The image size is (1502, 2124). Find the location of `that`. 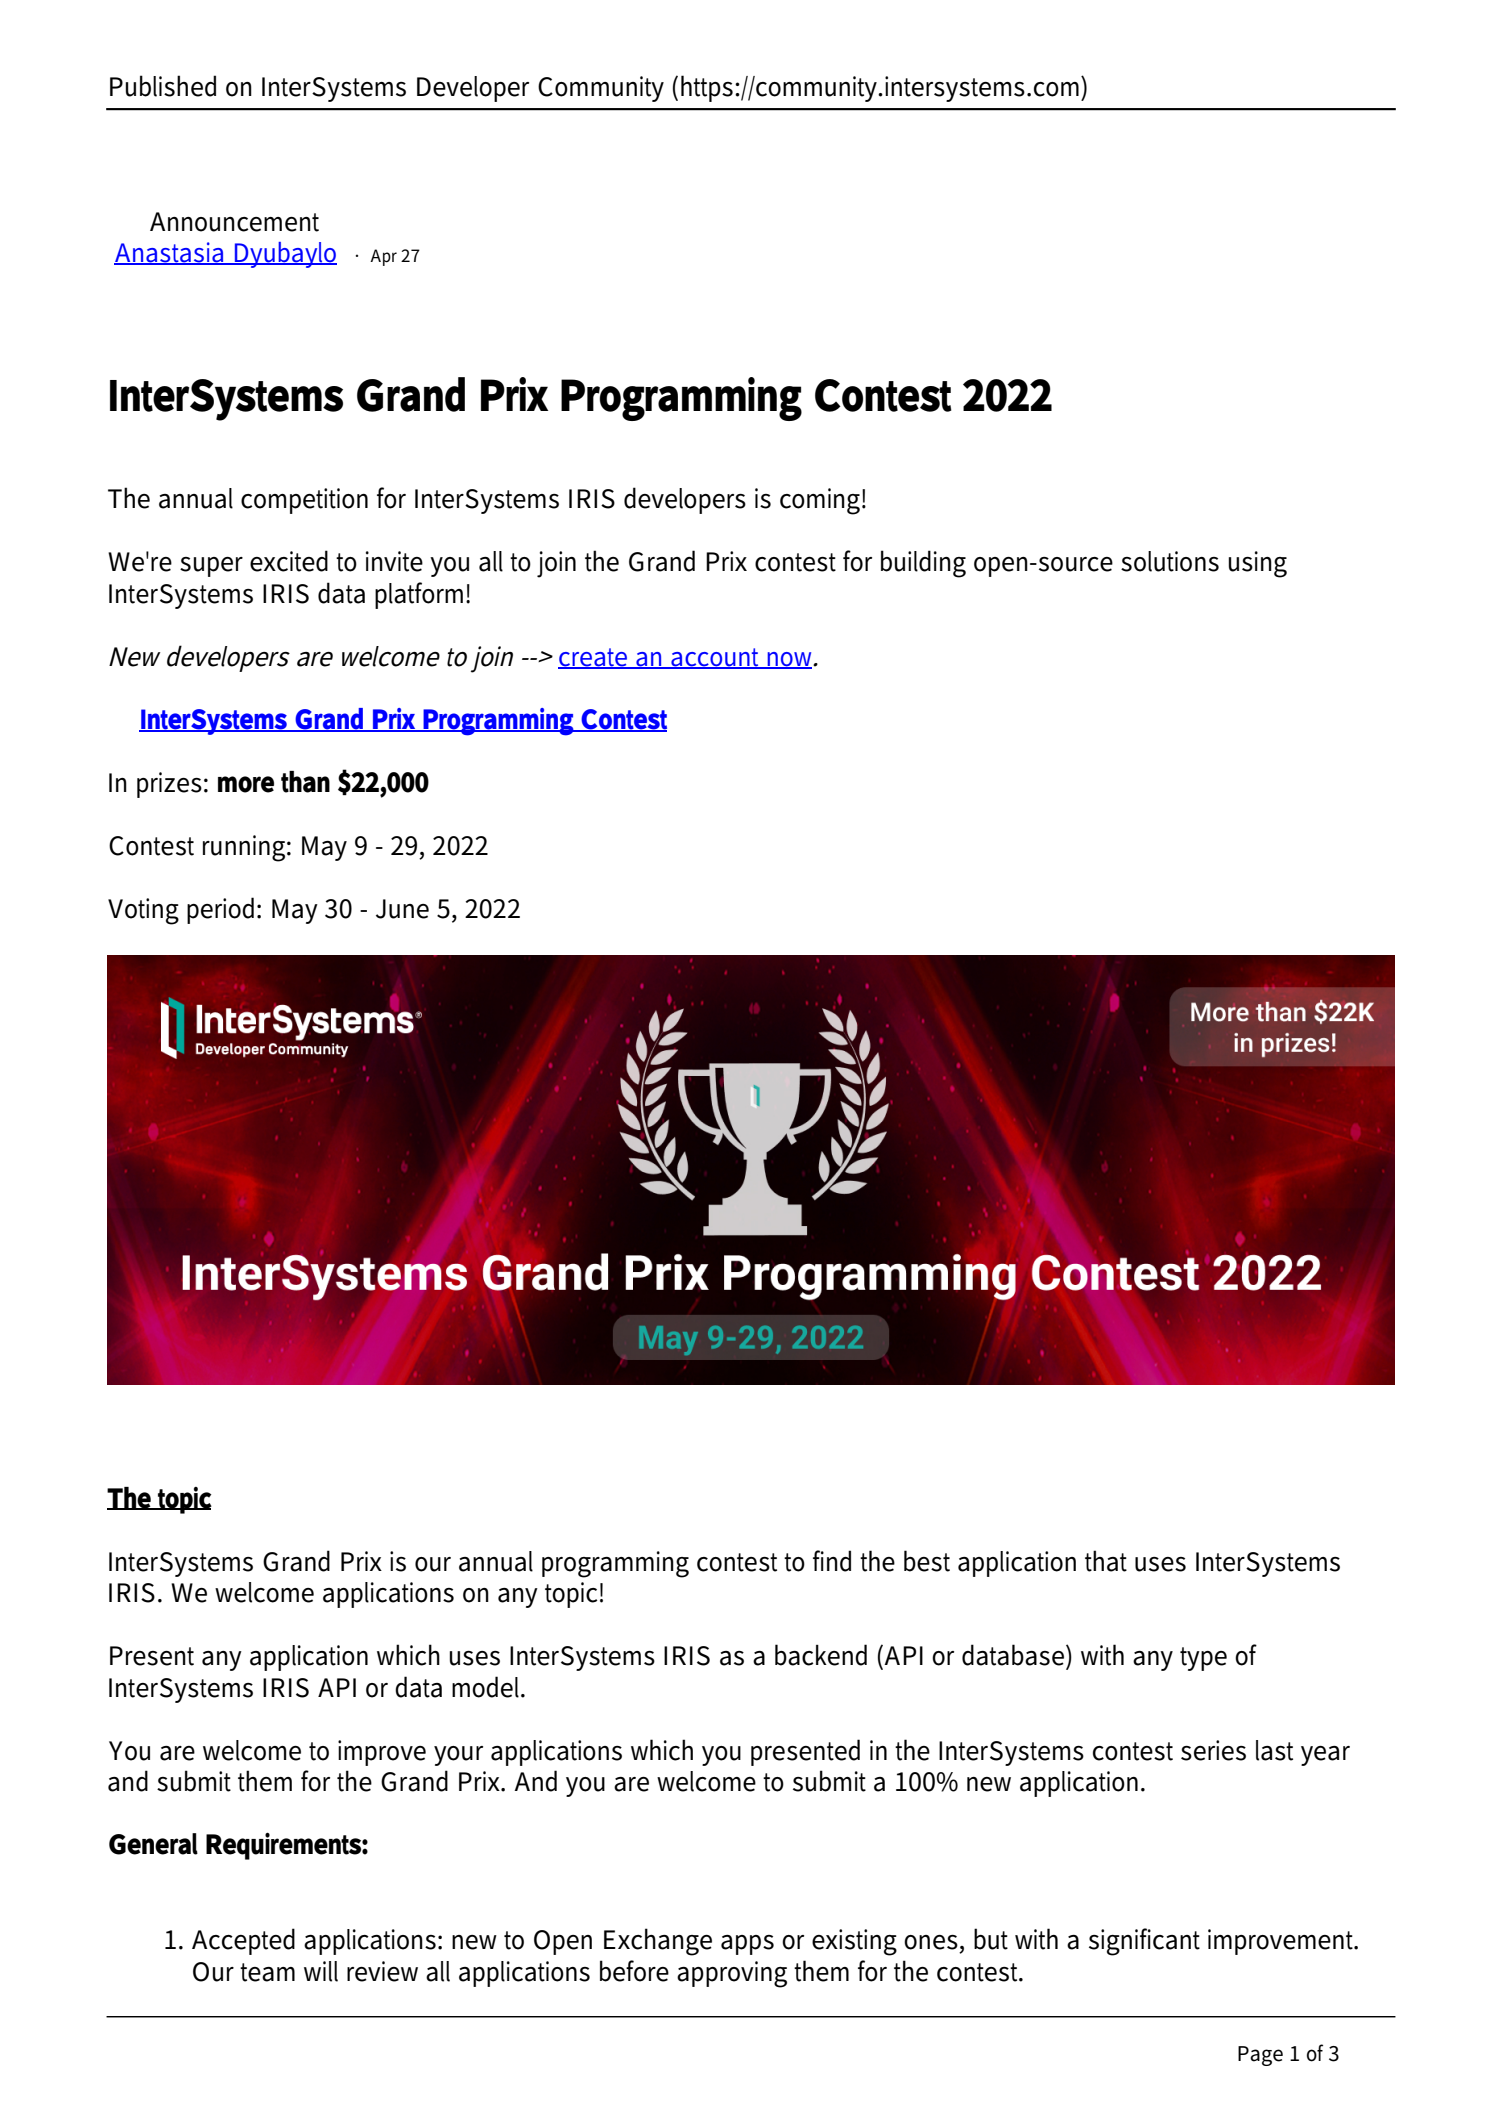

that is located at coordinates (1106, 1561).
